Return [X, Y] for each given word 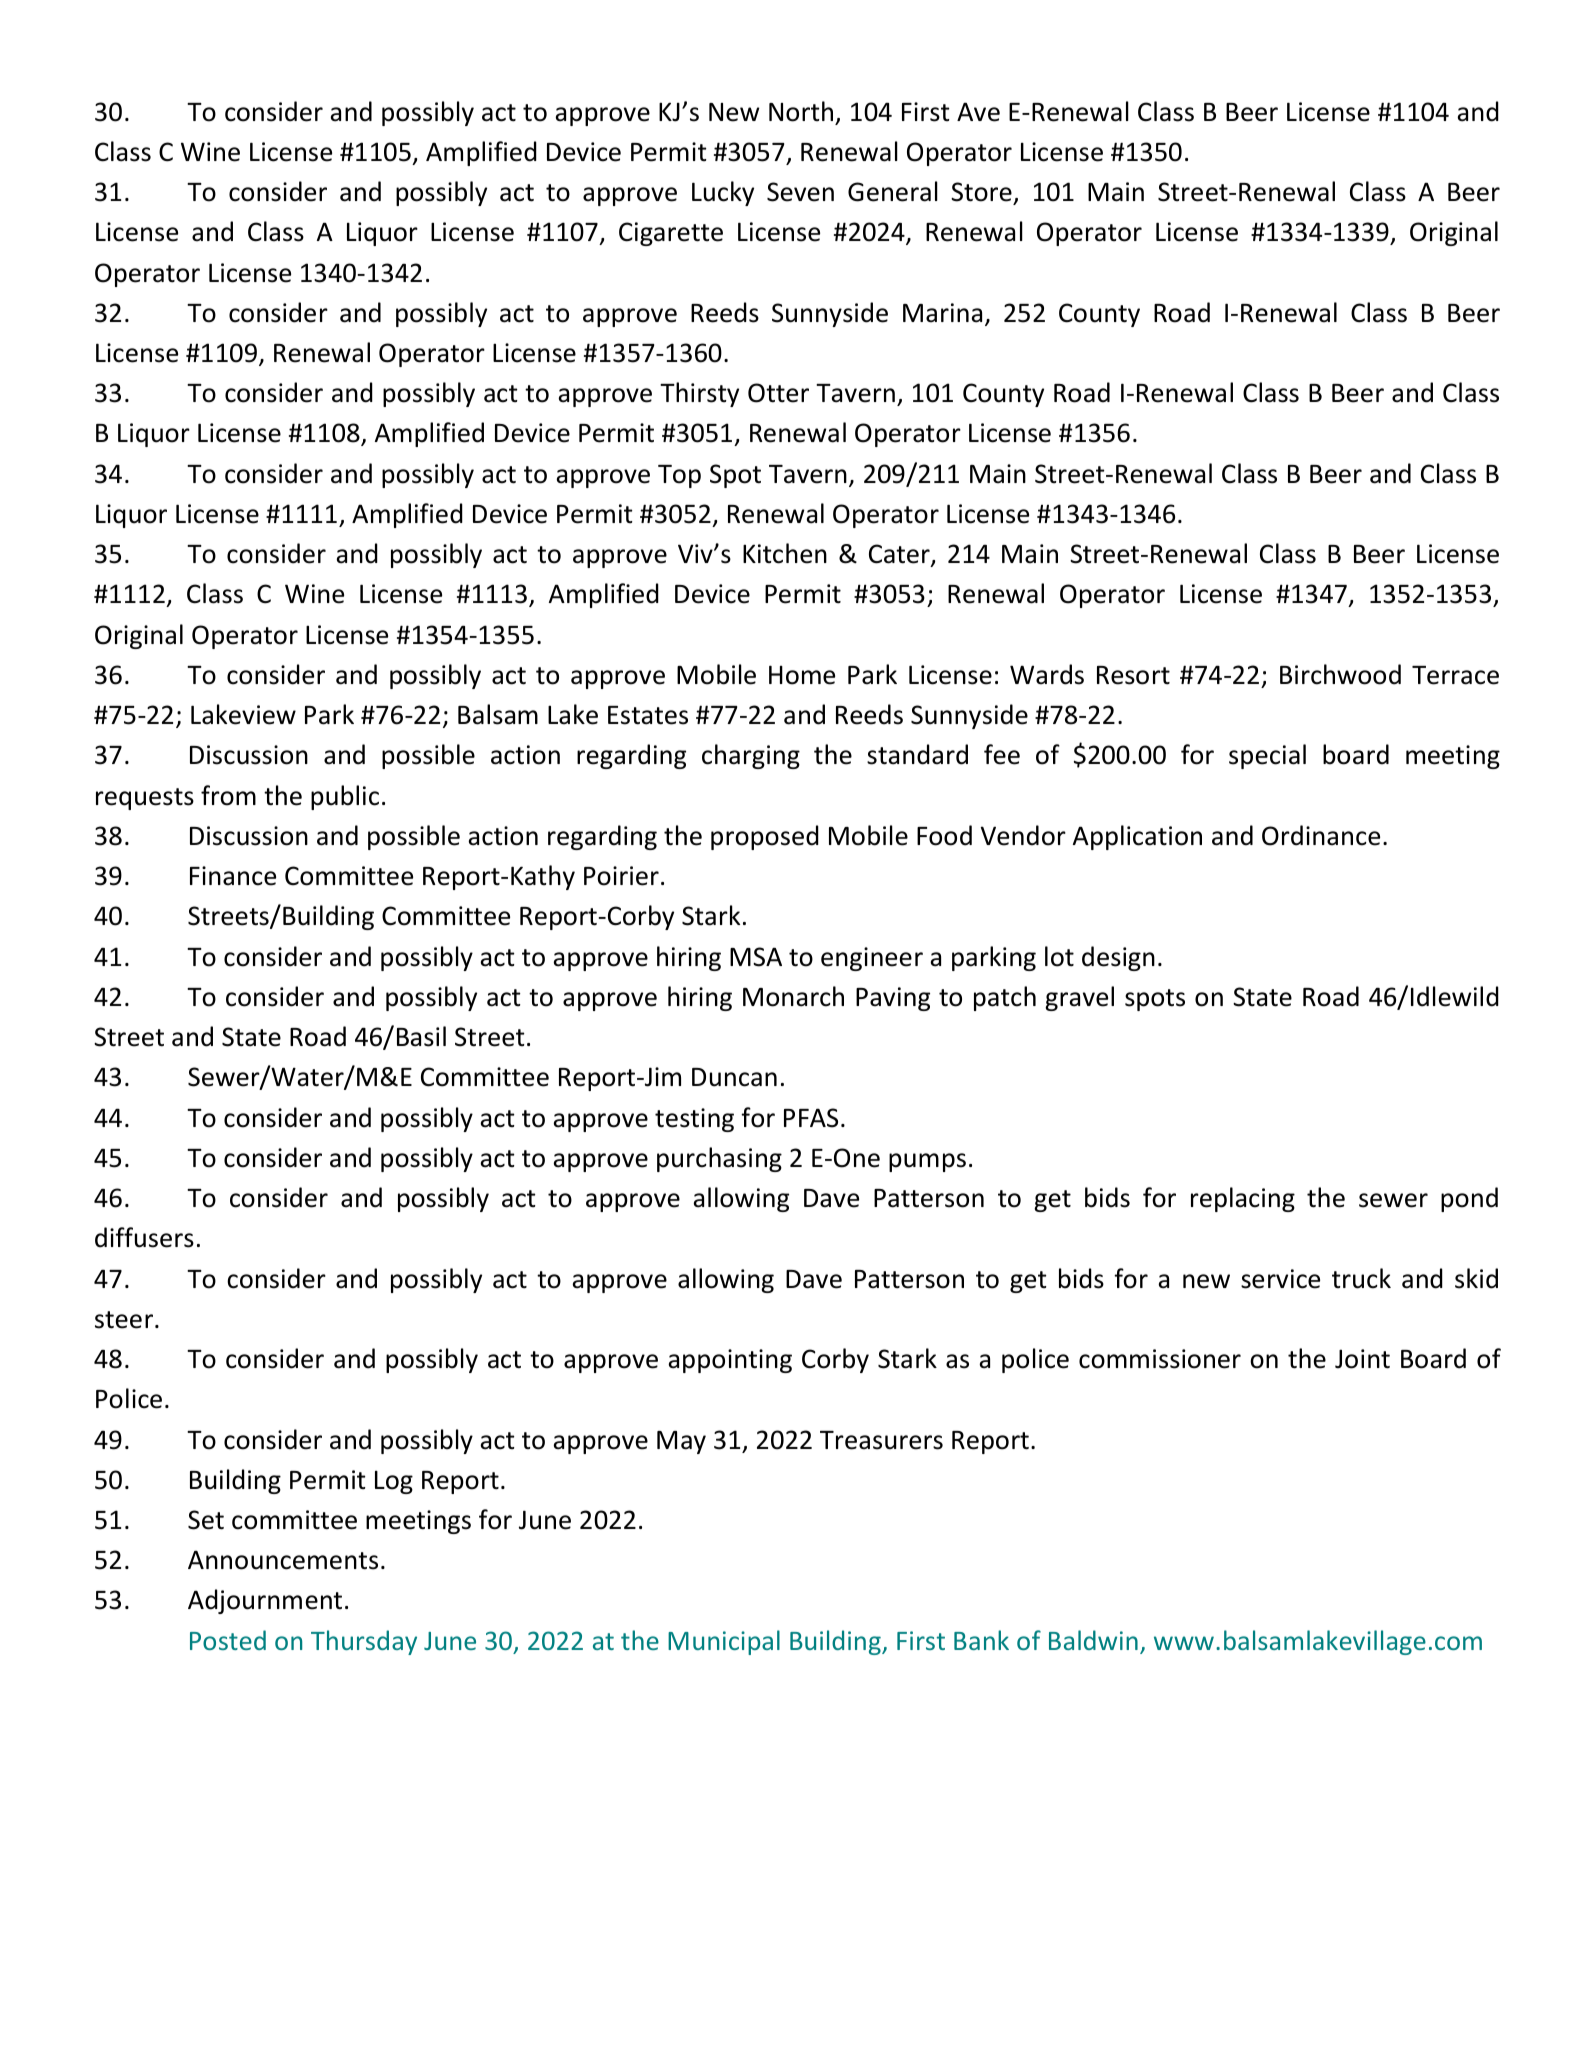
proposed [765, 837]
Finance [233, 876]
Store [981, 192]
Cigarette [671, 234]
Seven [800, 192]
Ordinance [1321, 835]
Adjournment [265, 1601]
